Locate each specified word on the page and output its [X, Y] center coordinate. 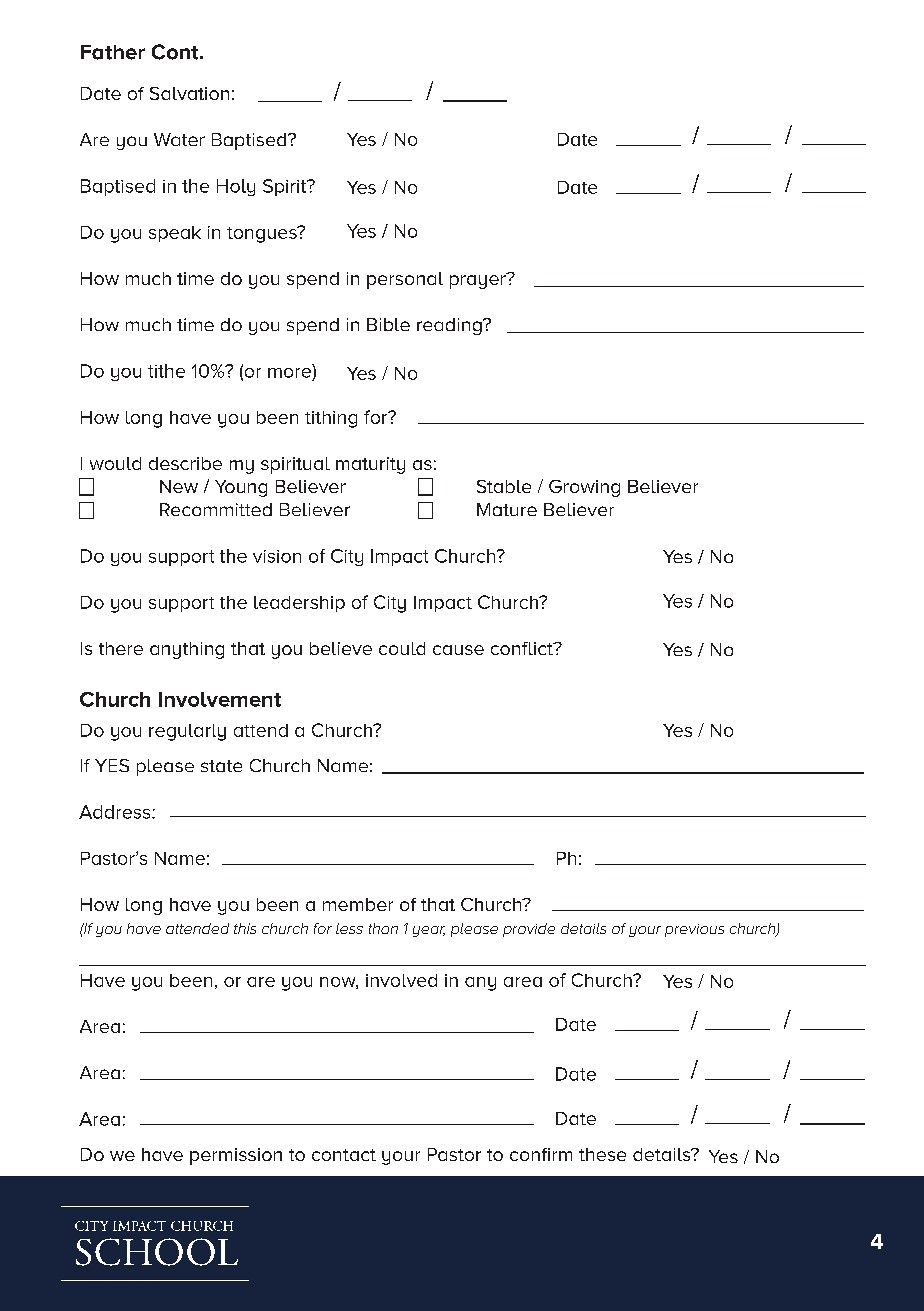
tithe [166, 371]
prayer [479, 281]
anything [187, 650]
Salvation [189, 93]
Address [116, 812]
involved [401, 980]
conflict [523, 648]
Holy [236, 187]
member [358, 904]
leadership [299, 604]
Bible [388, 324]
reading [450, 326]
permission [236, 1156]
